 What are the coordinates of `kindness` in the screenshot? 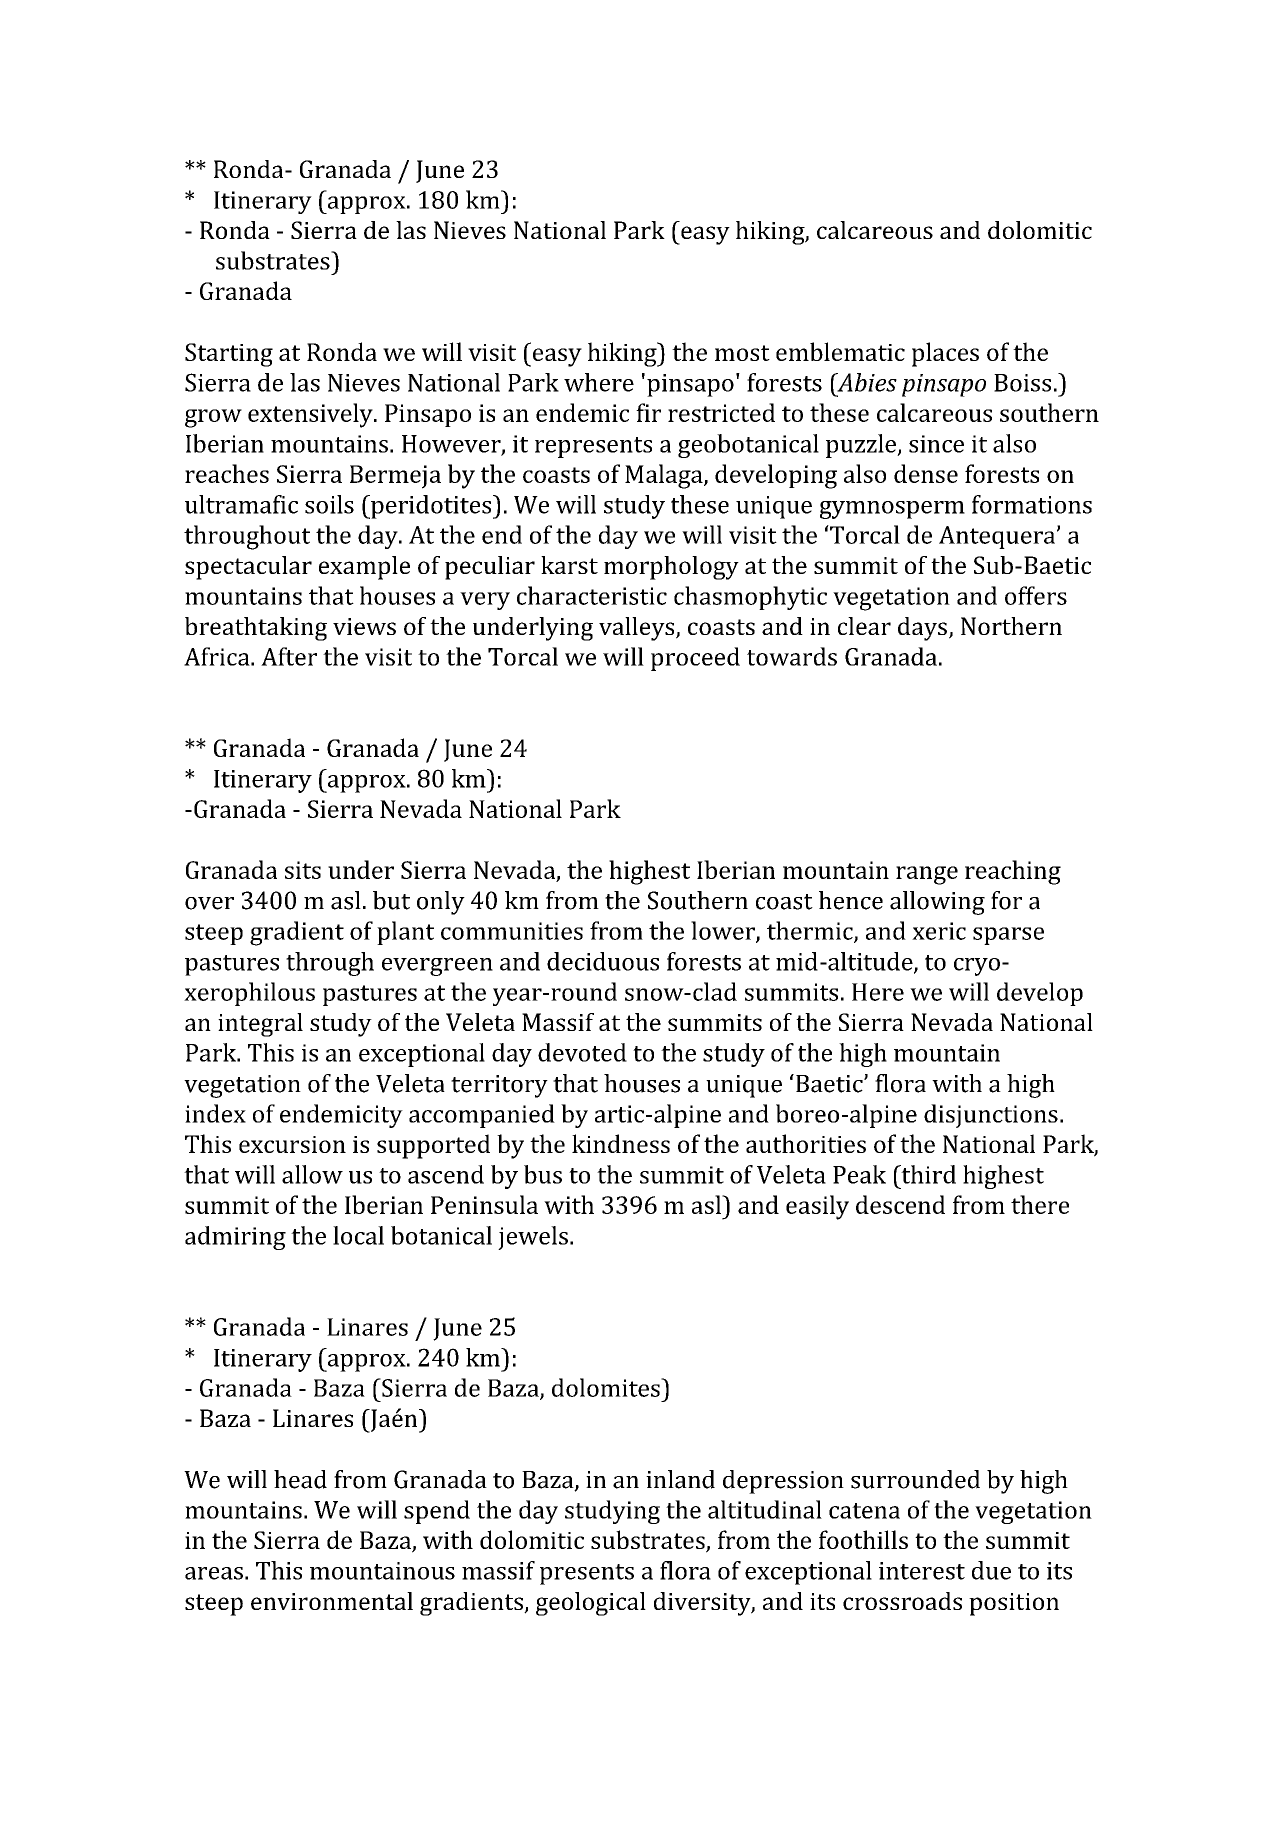 It's located at (621, 1143).
